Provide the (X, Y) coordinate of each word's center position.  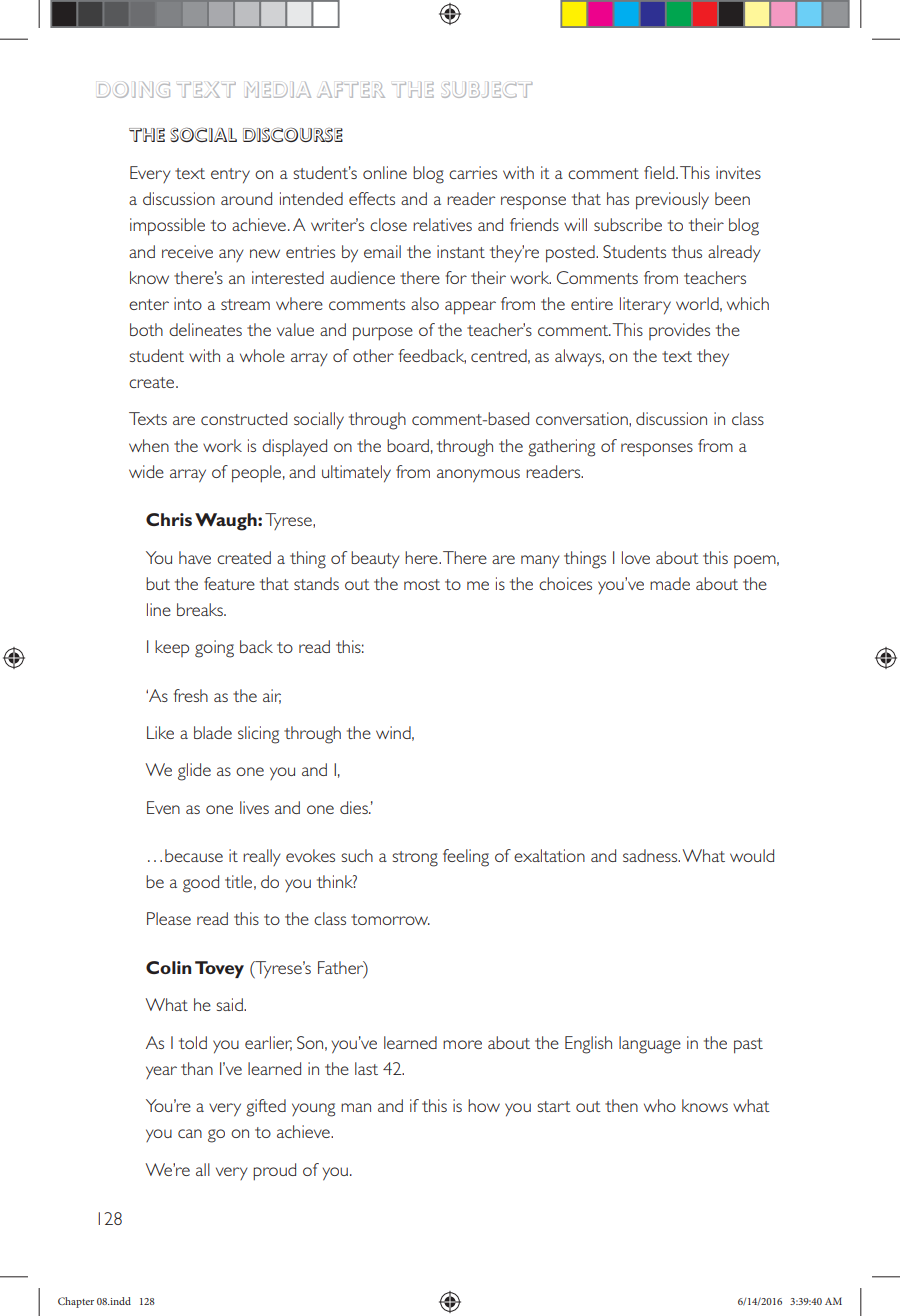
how (484, 1105)
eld (665, 172)
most (422, 584)
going (214, 649)
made (670, 583)
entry (230, 175)
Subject (487, 90)
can (190, 1133)
